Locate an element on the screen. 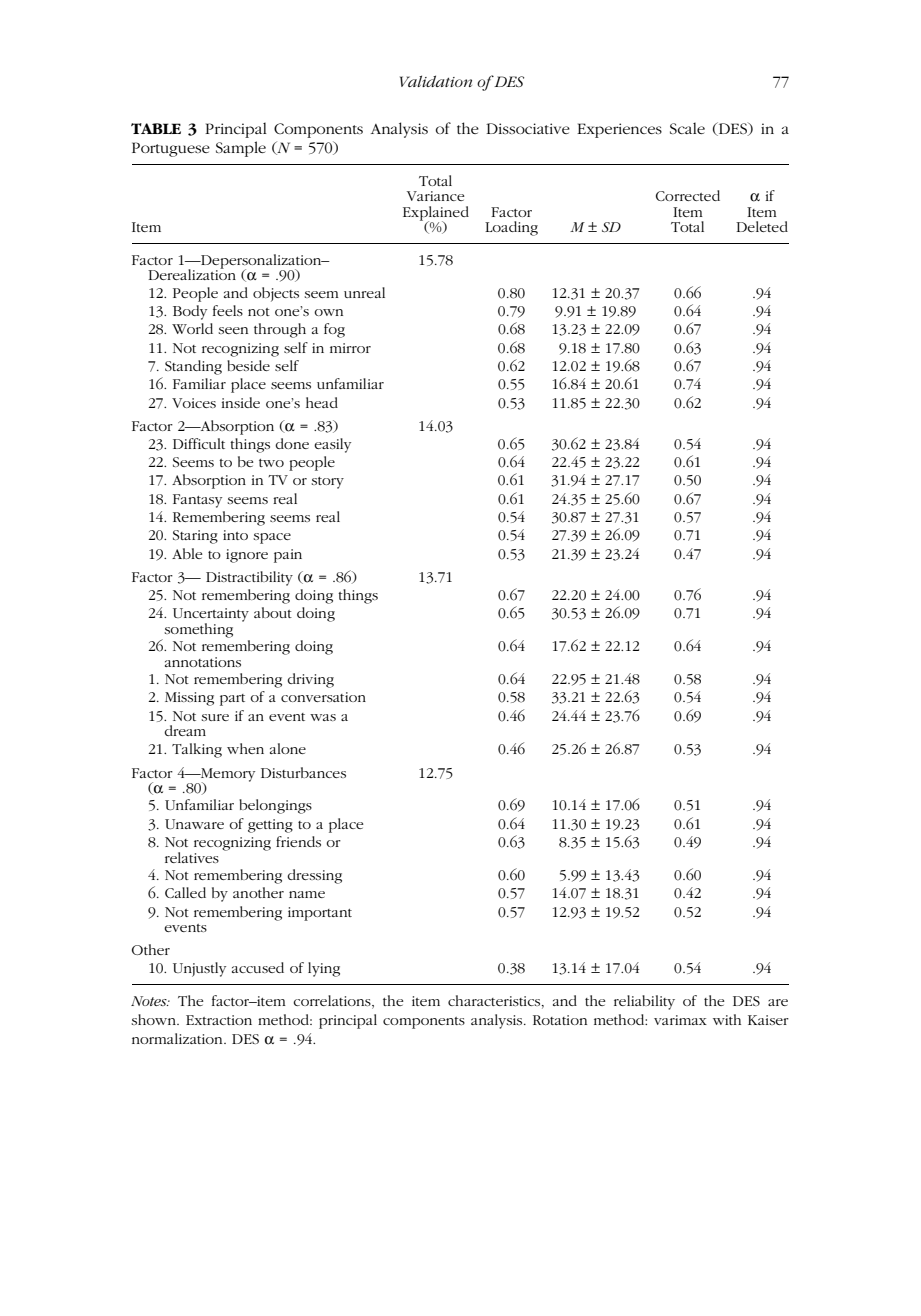 The image size is (921, 1316). Scale is located at coordinates (687, 128).
